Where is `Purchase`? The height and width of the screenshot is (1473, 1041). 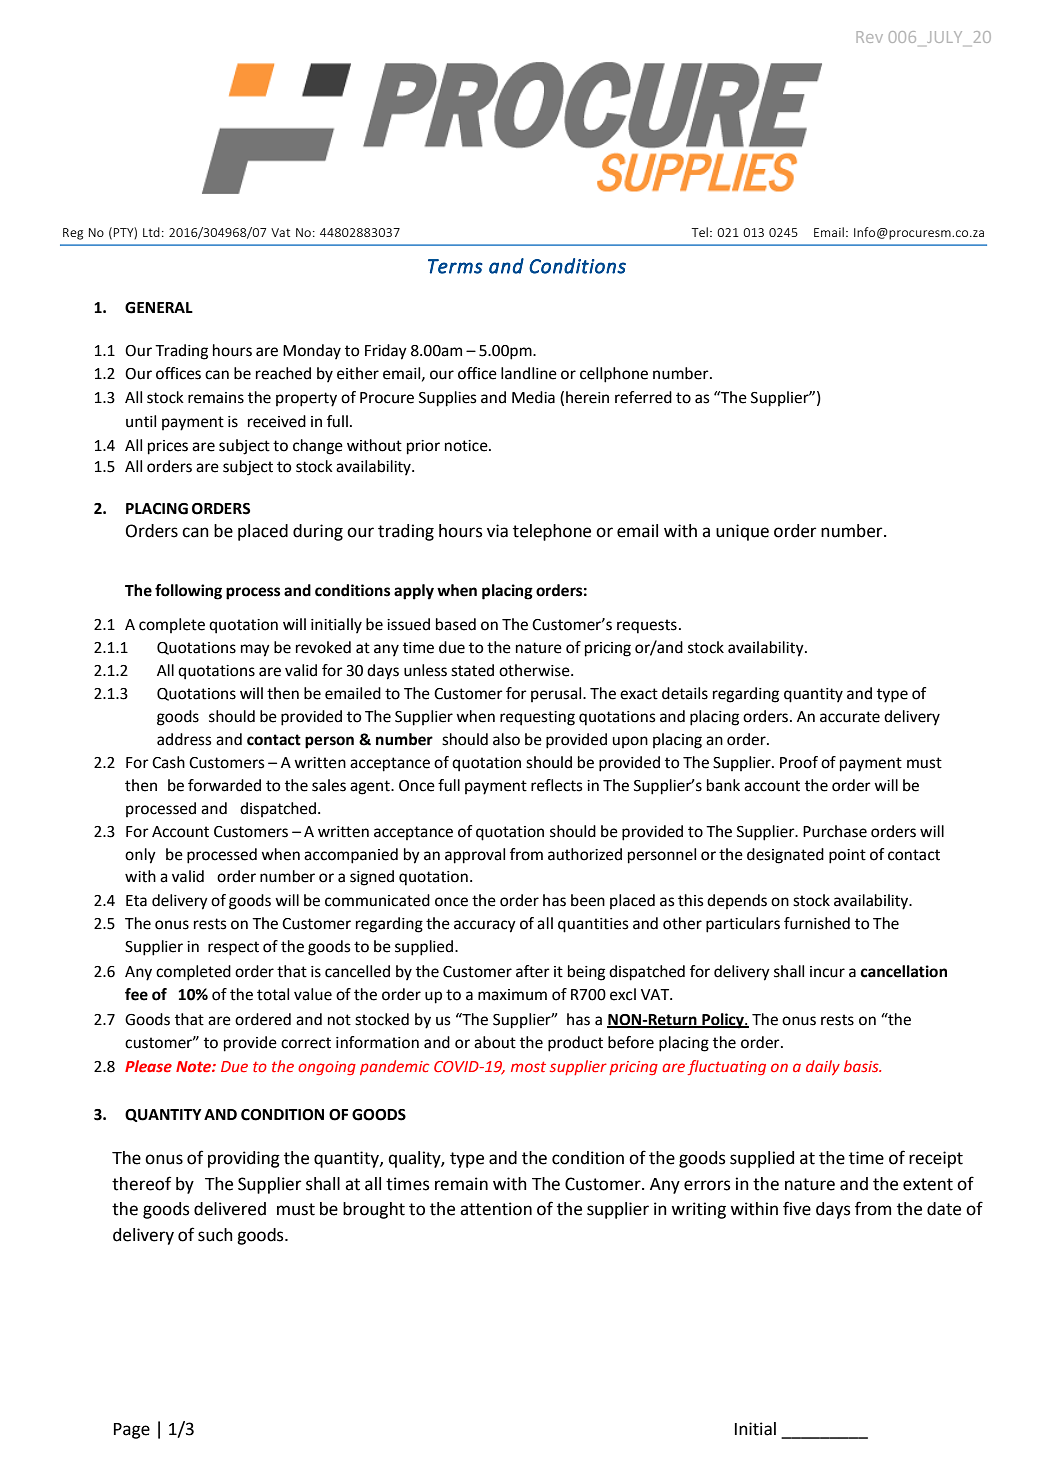
Purchase is located at coordinates (835, 831).
